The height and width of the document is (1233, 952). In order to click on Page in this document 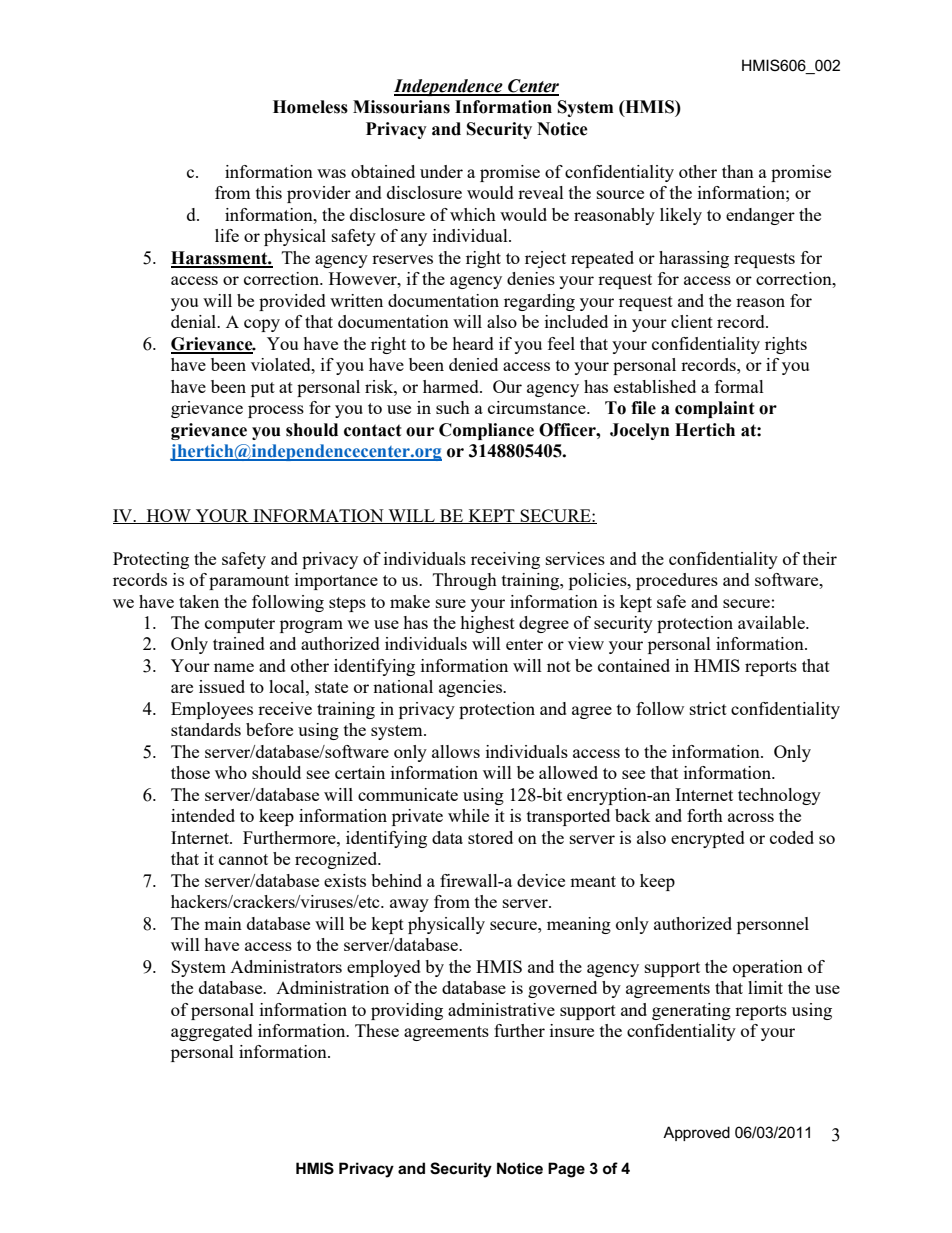, I will do `click(566, 1170)`.
